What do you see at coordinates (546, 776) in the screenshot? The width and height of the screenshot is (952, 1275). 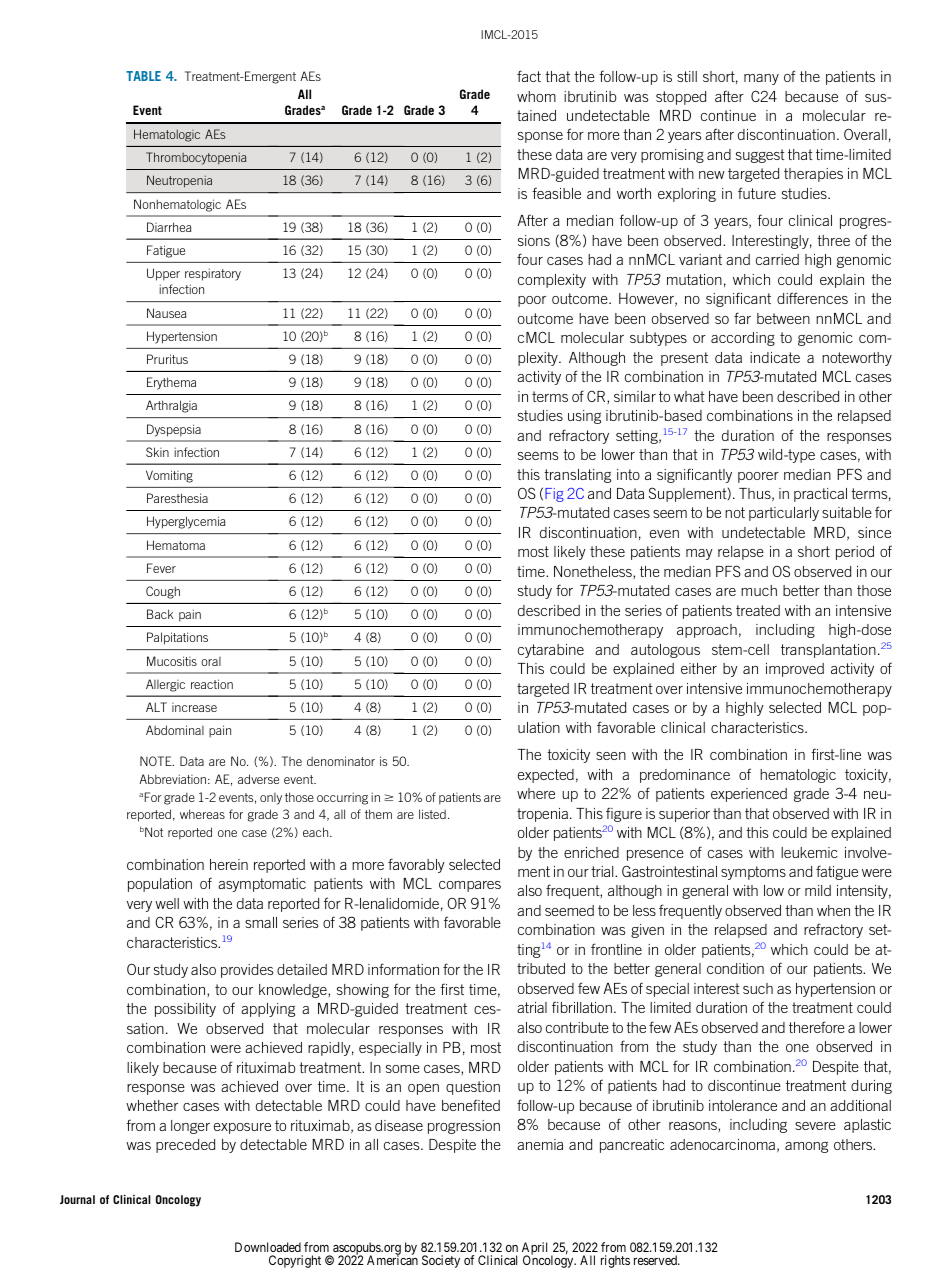 I see `expected` at bounding box center [546, 776].
